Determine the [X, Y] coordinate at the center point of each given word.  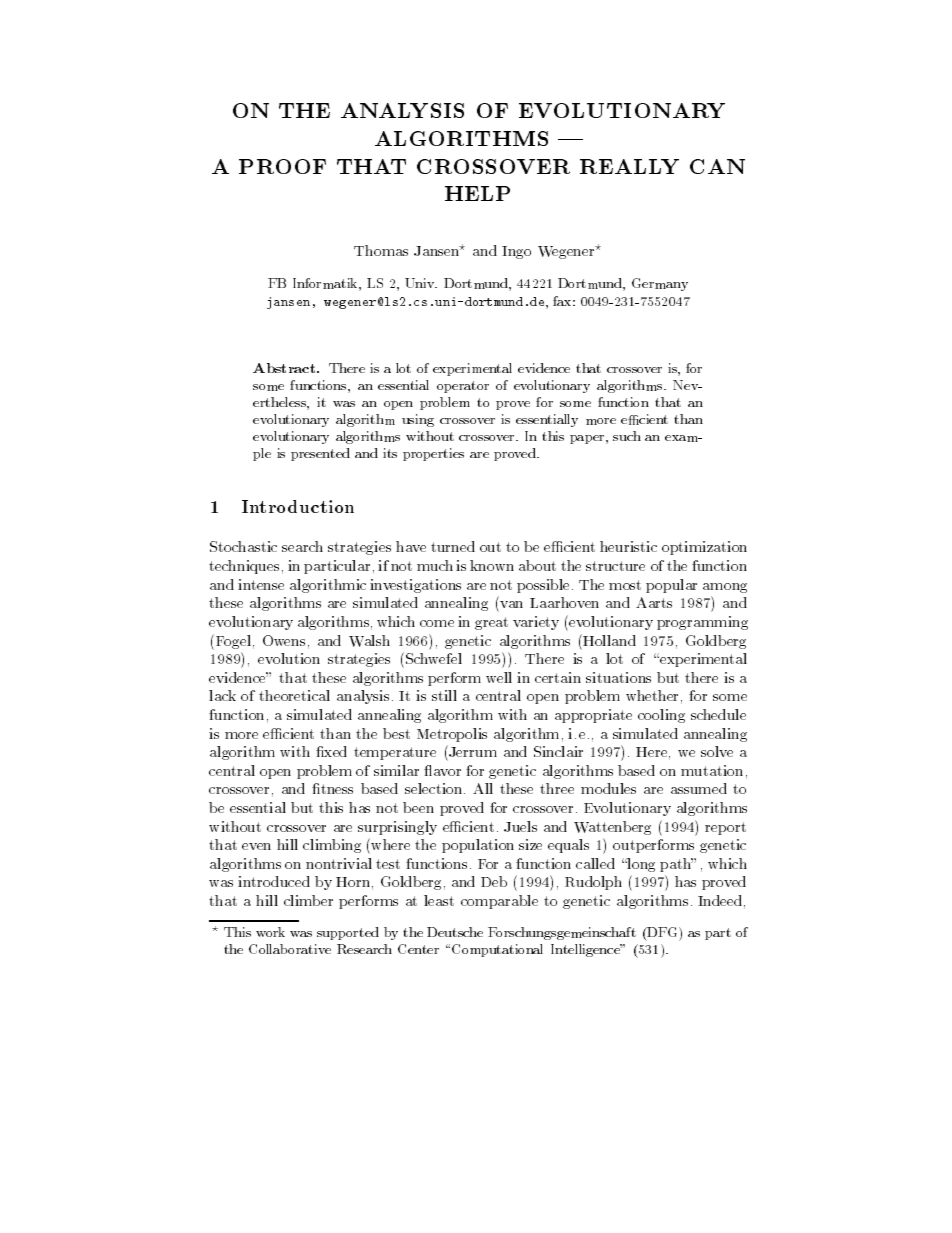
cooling [661, 716]
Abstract [285, 368]
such [627, 436]
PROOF [282, 166]
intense [261, 584]
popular [671, 586]
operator [463, 387]
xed [335, 751]
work [270, 932]
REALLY [629, 166]
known [492, 565]
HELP [477, 193]
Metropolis [452, 735]
